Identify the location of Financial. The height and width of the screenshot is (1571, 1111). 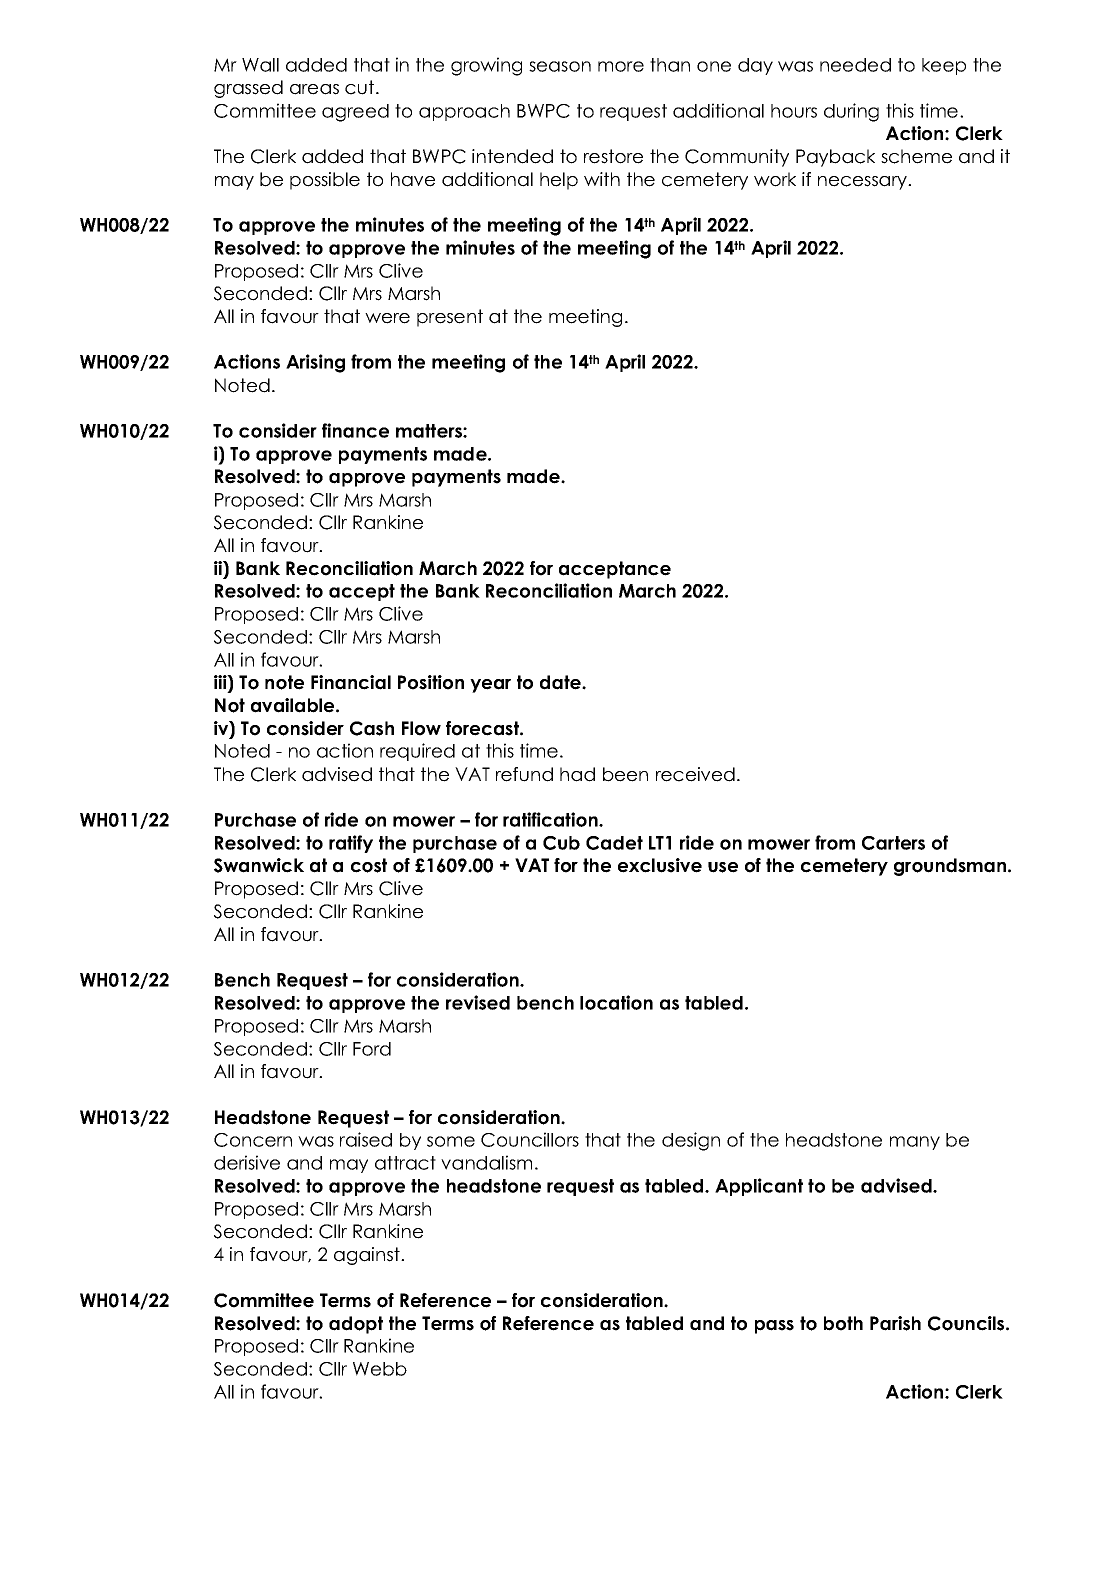
(351, 682).
